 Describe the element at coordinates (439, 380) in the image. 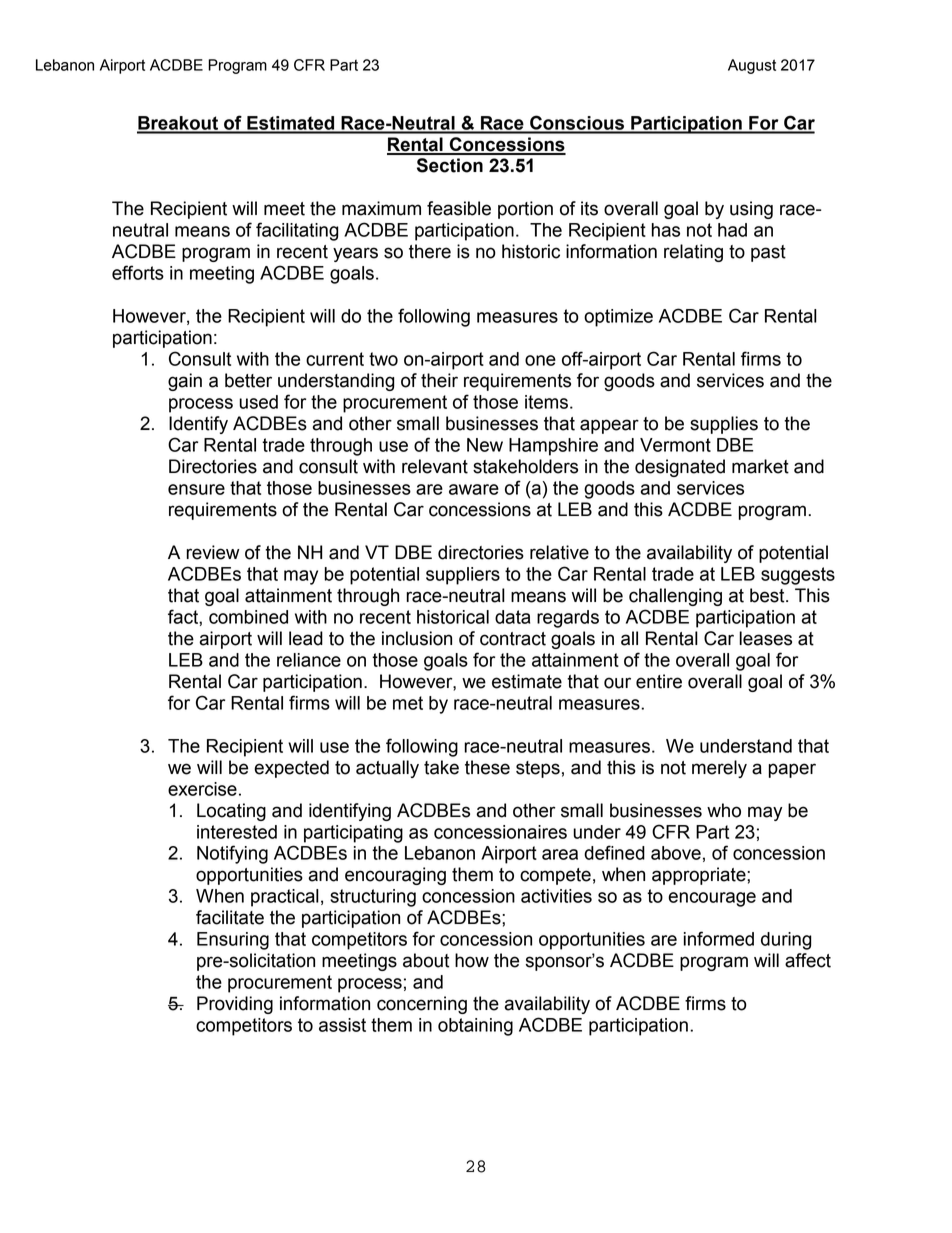

I see `their` at that location.
